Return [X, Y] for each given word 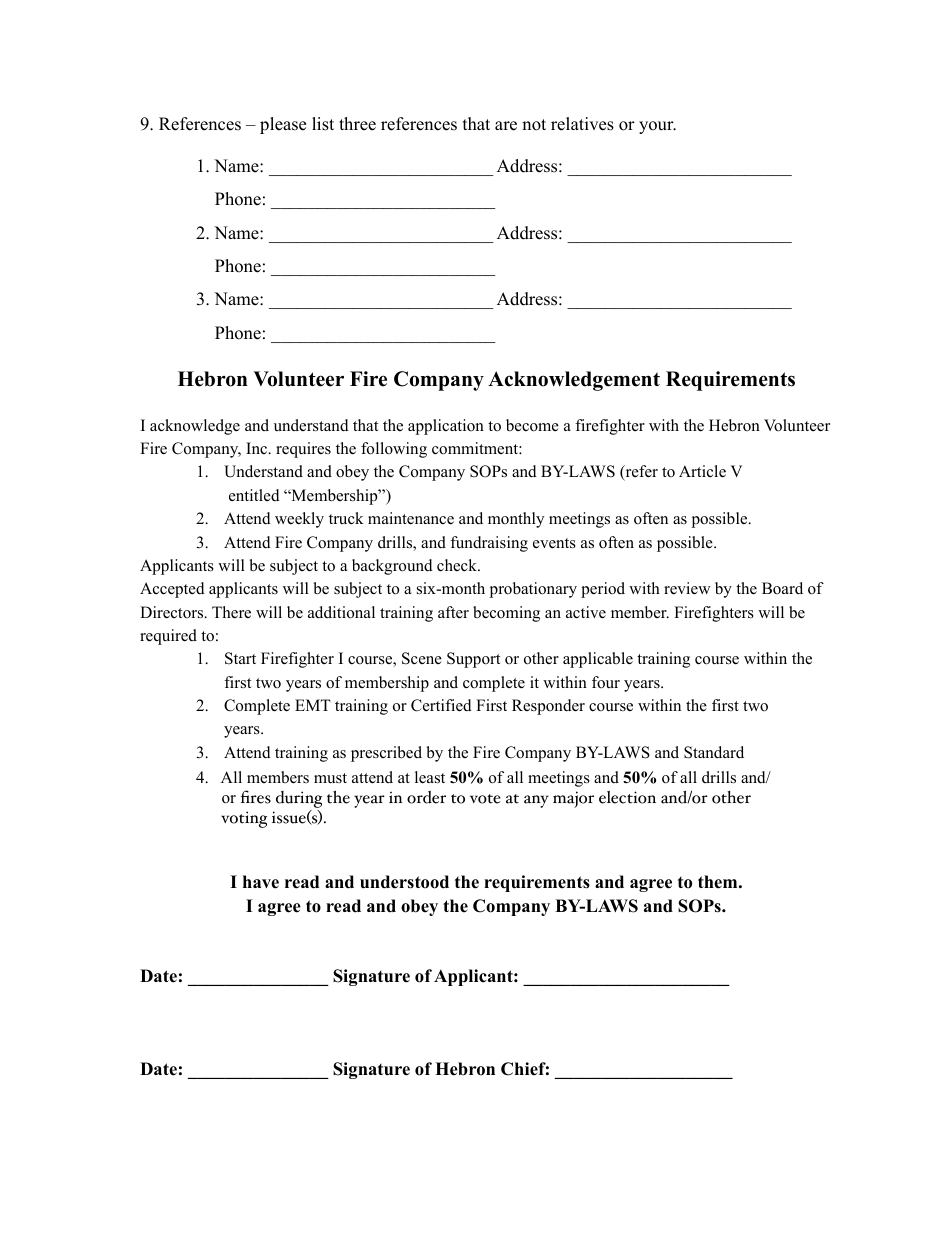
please [283, 125]
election [627, 797]
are [506, 126]
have [261, 882]
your [657, 127]
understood [404, 882]
